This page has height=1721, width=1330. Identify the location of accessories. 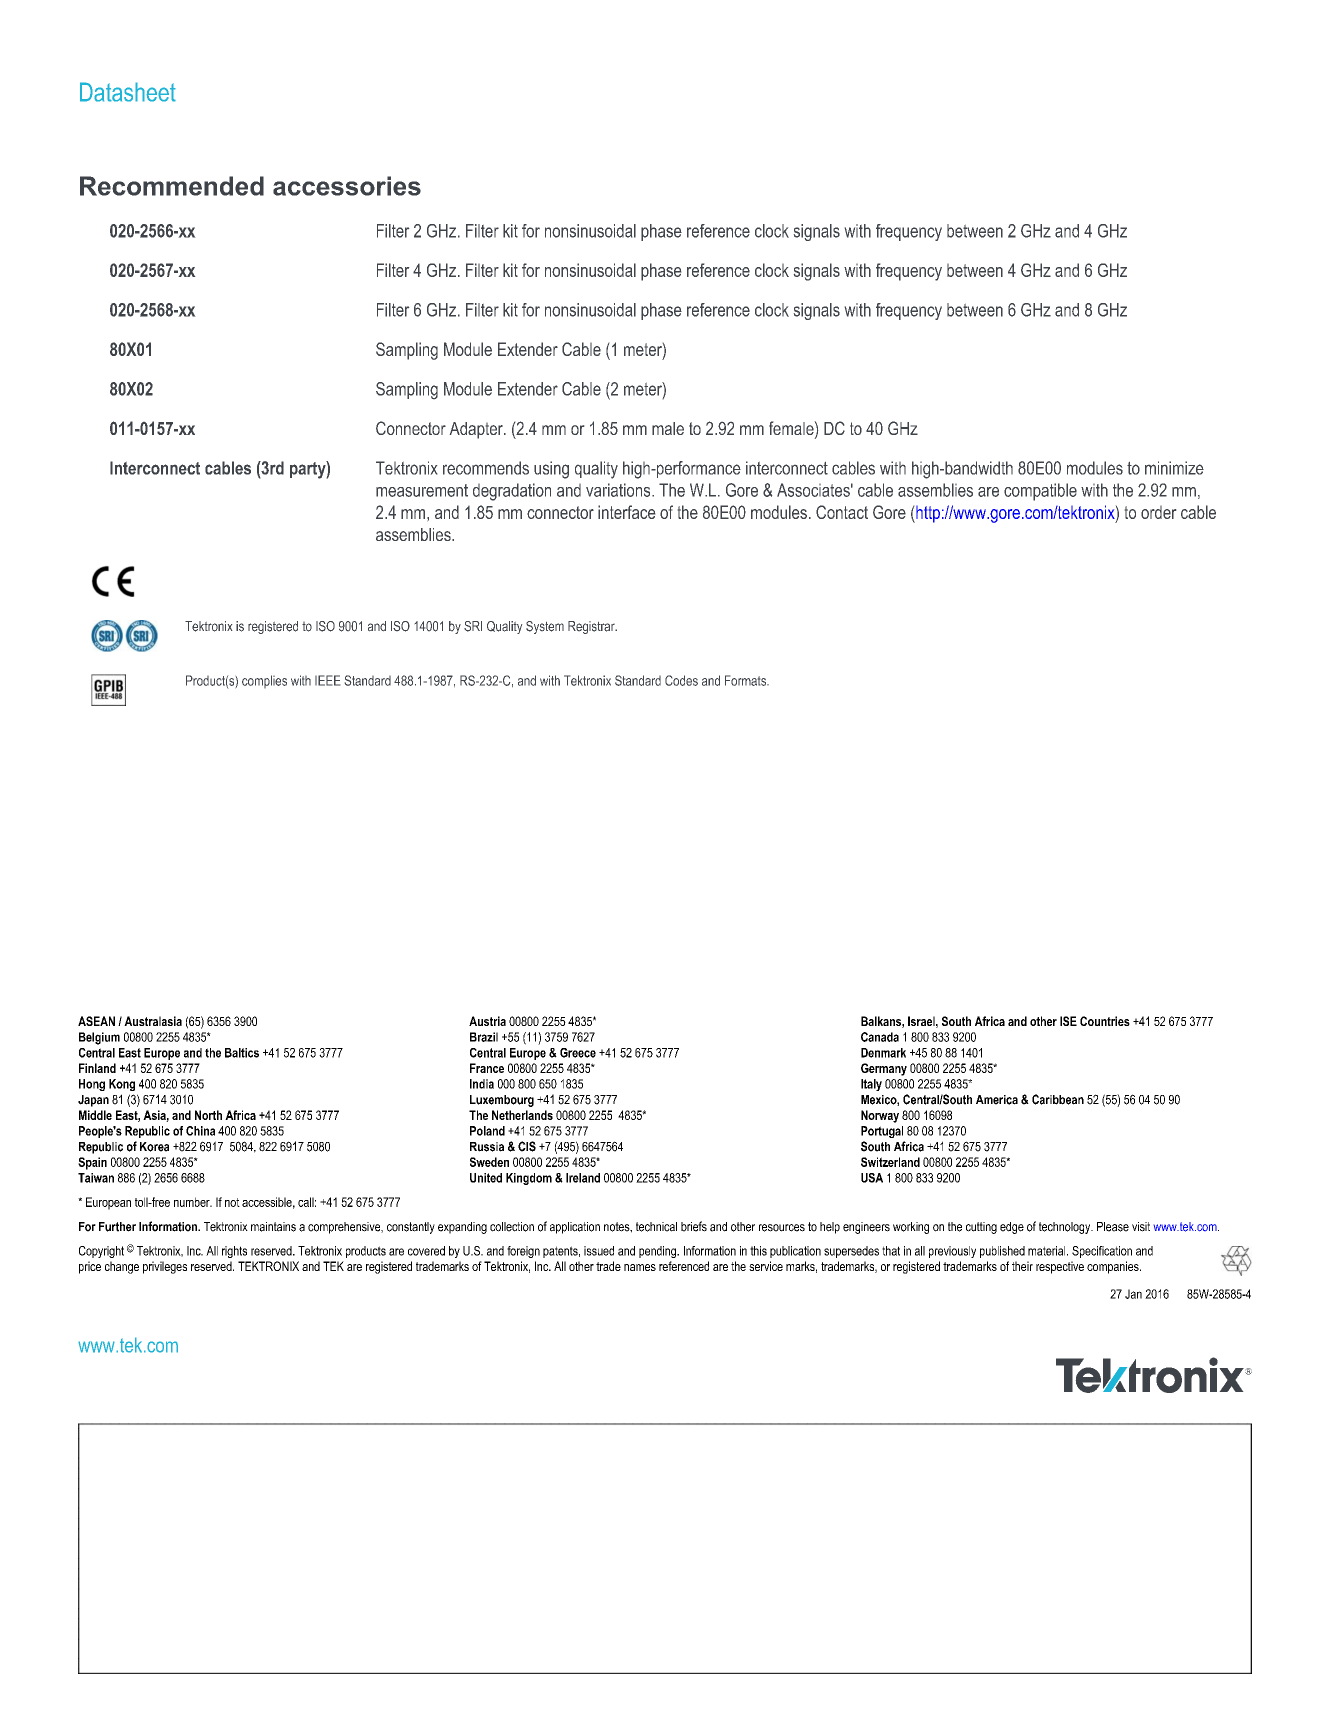
(347, 186).
